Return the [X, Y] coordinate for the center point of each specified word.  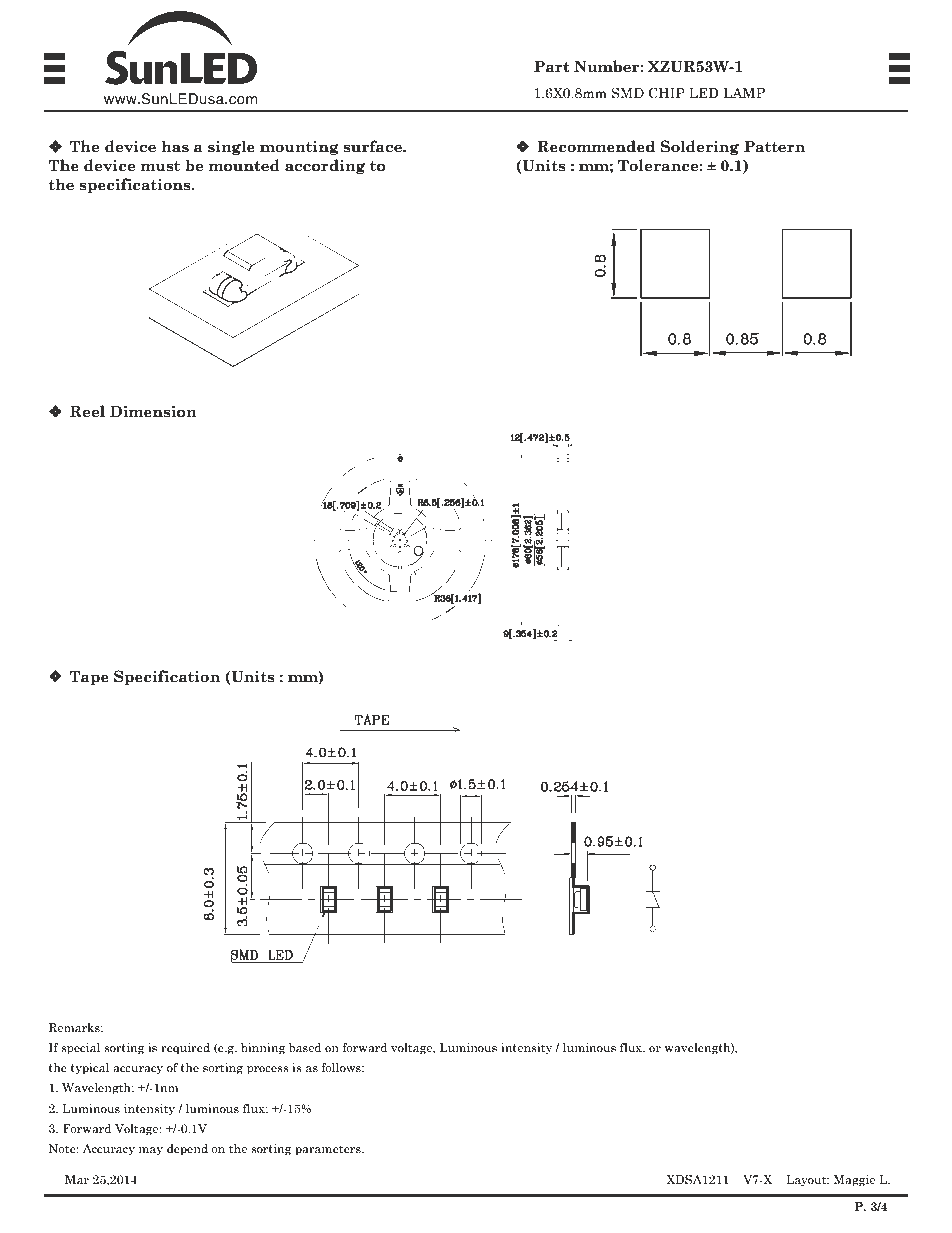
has [175, 146]
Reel [87, 411]
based [305, 1047]
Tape [89, 677]
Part [552, 66]
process [268, 1070]
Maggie [854, 1181]
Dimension [153, 411]
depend [187, 1150]
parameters [329, 1150]
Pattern [774, 146]
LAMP [744, 93]
